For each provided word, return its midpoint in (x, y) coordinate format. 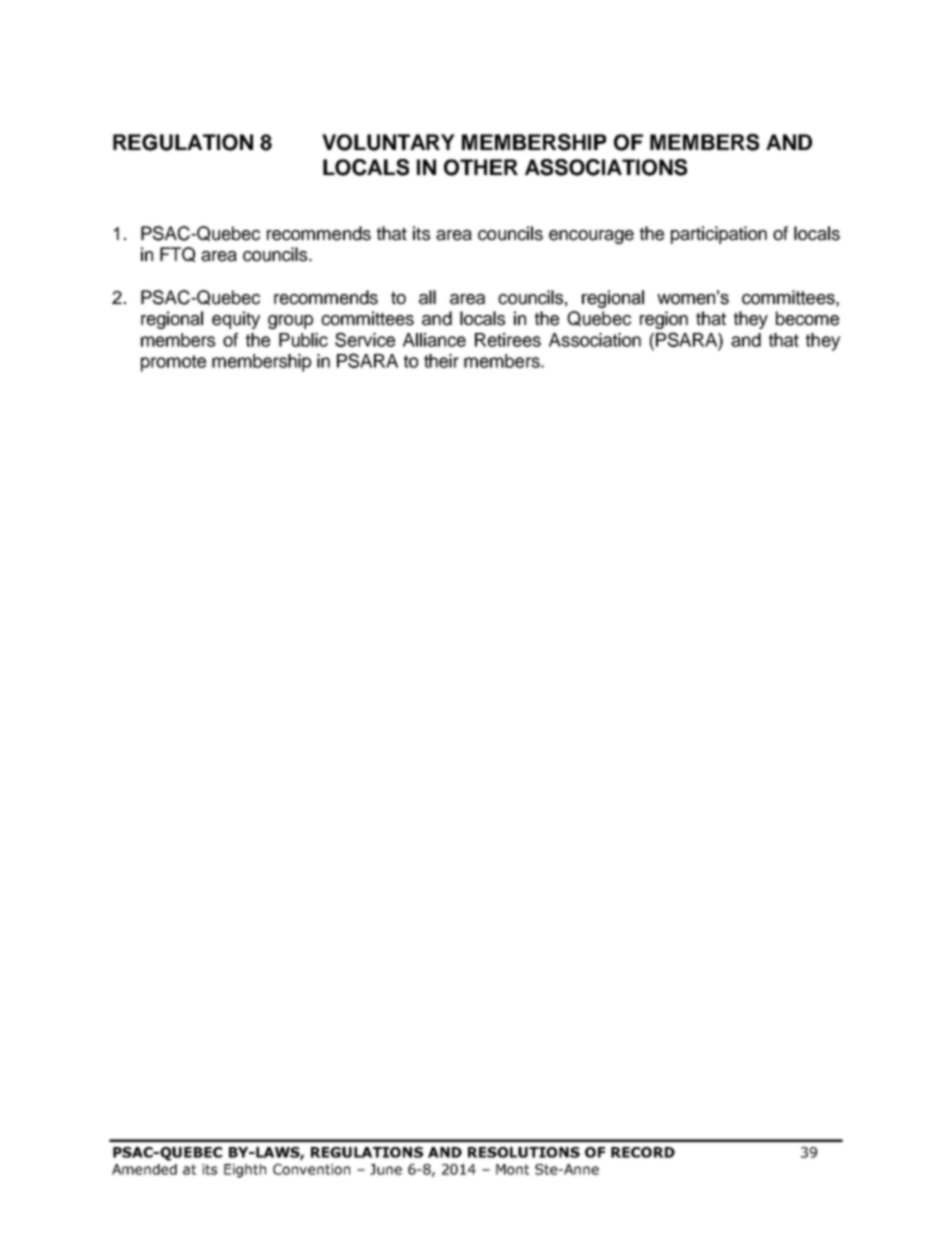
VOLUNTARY (388, 142)
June (386, 1169)
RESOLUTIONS (524, 1152)
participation (719, 235)
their (441, 361)
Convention (311, 1169)
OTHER (481, 167)
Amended (144, 1169)
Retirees (508, 340)
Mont (512, 1169)
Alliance (434, 340)
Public (303, 340)
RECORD (643, 1152)
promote (173, 363)
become (807, 318)
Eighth (245, 1171)
